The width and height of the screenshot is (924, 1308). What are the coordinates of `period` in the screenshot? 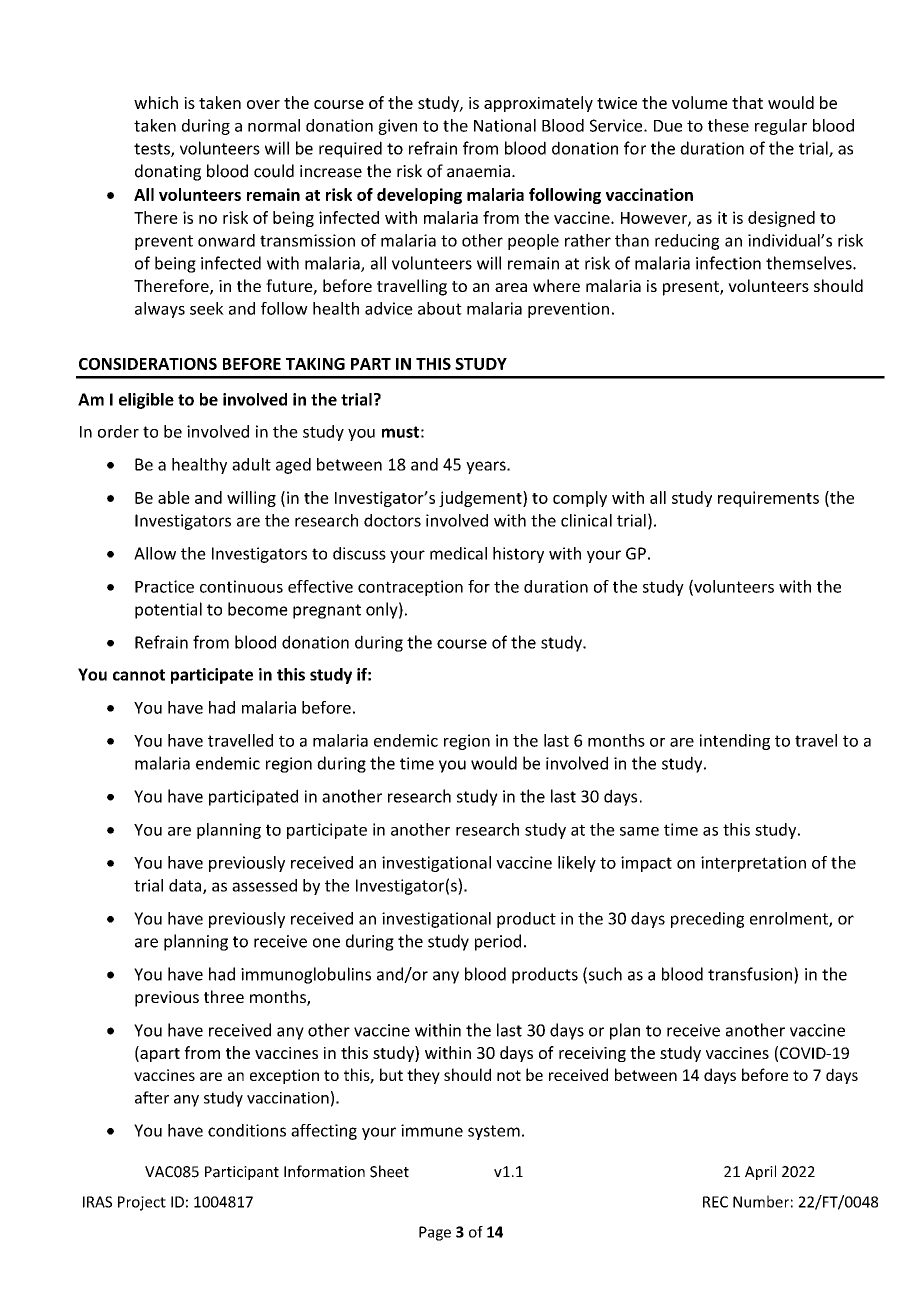 It's located at (498, 942).
